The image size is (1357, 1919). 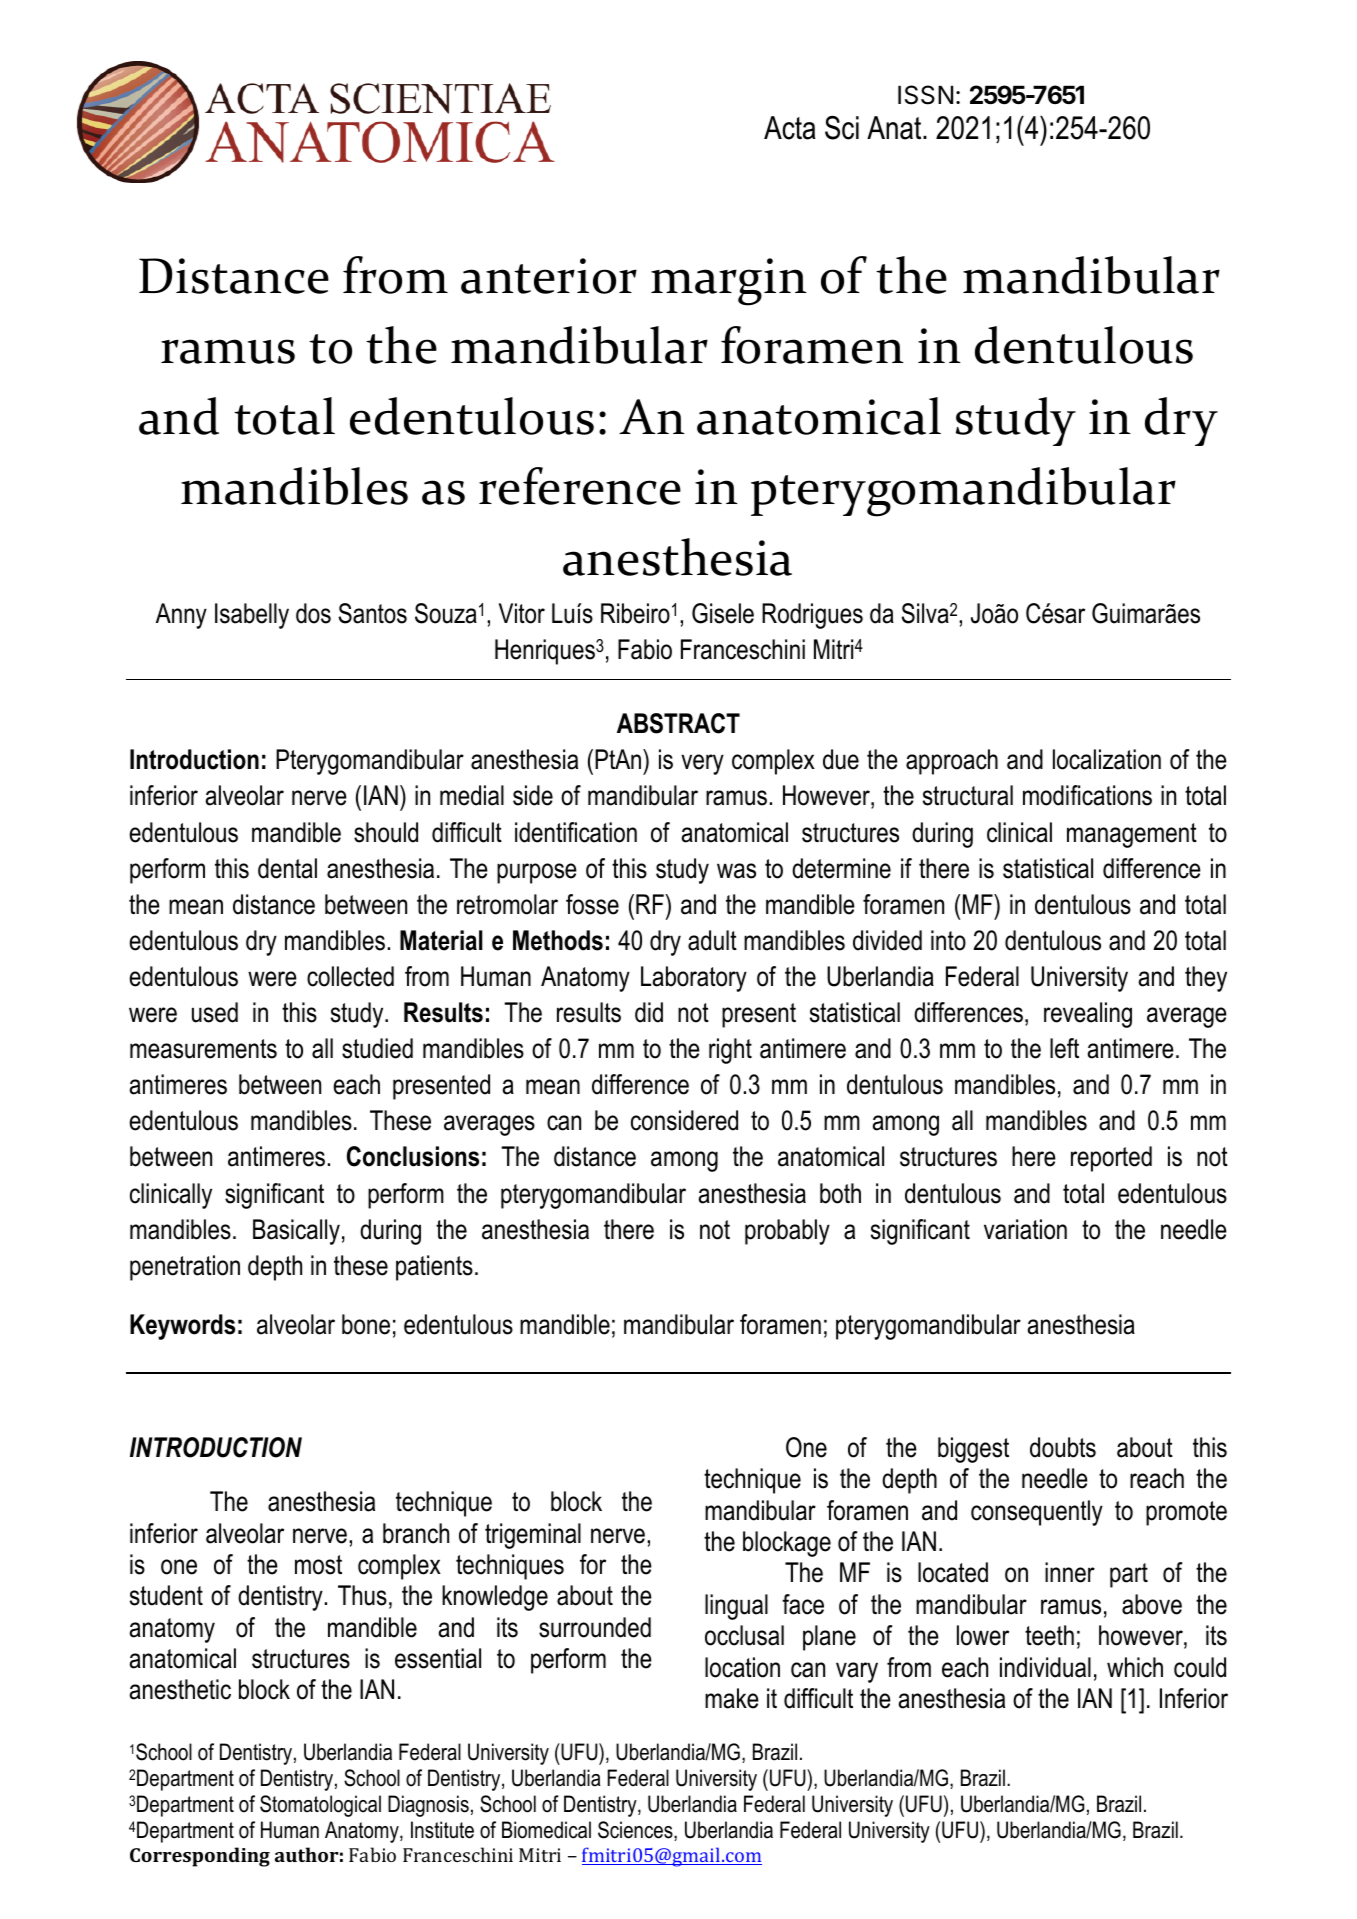 I want to click on localization, so click(x=1107, y=759).
